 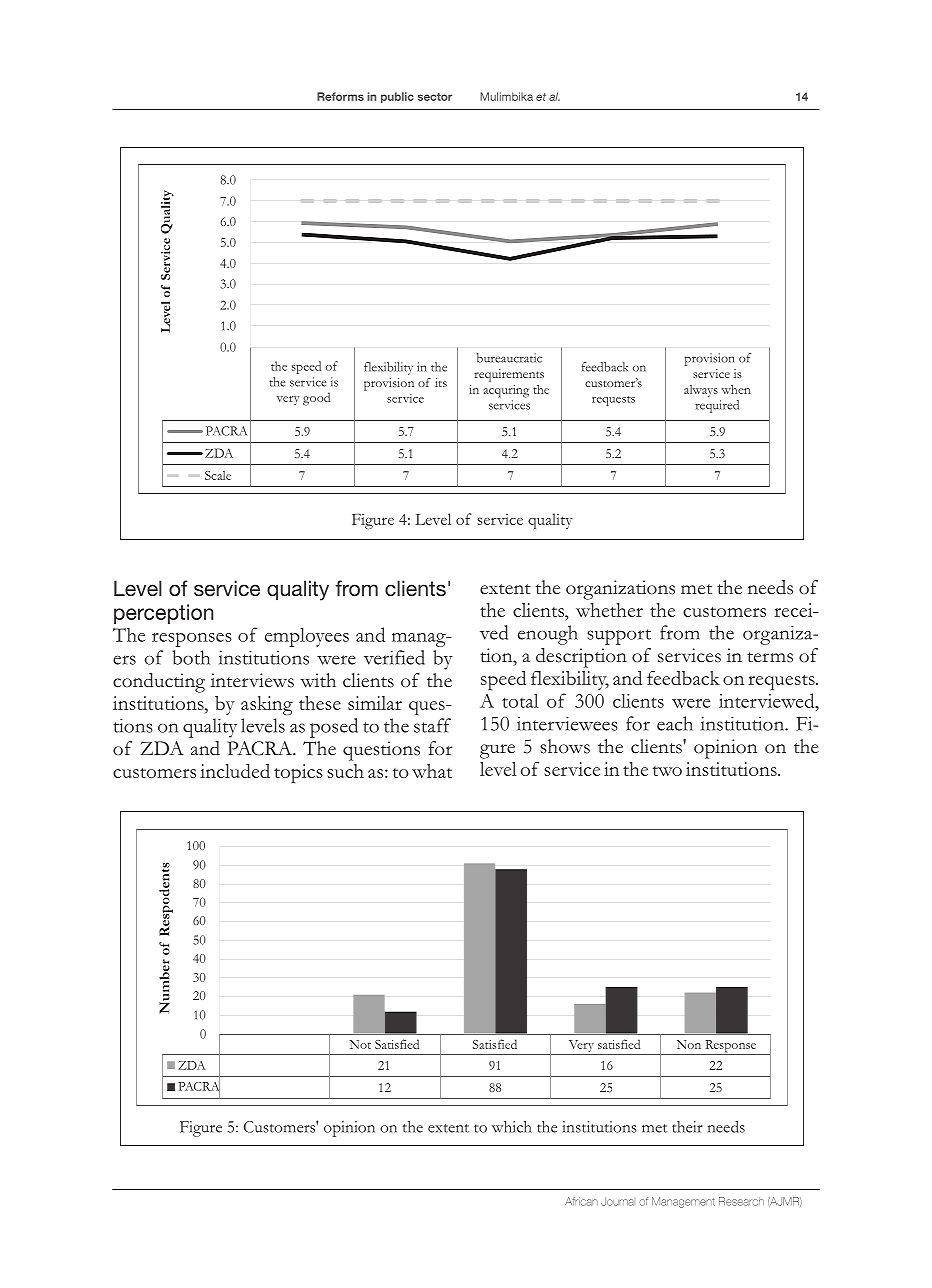 What do you see at coordinates (394, 657) in the screenshot?
I see `verified` at bounding box center [394, 657].
